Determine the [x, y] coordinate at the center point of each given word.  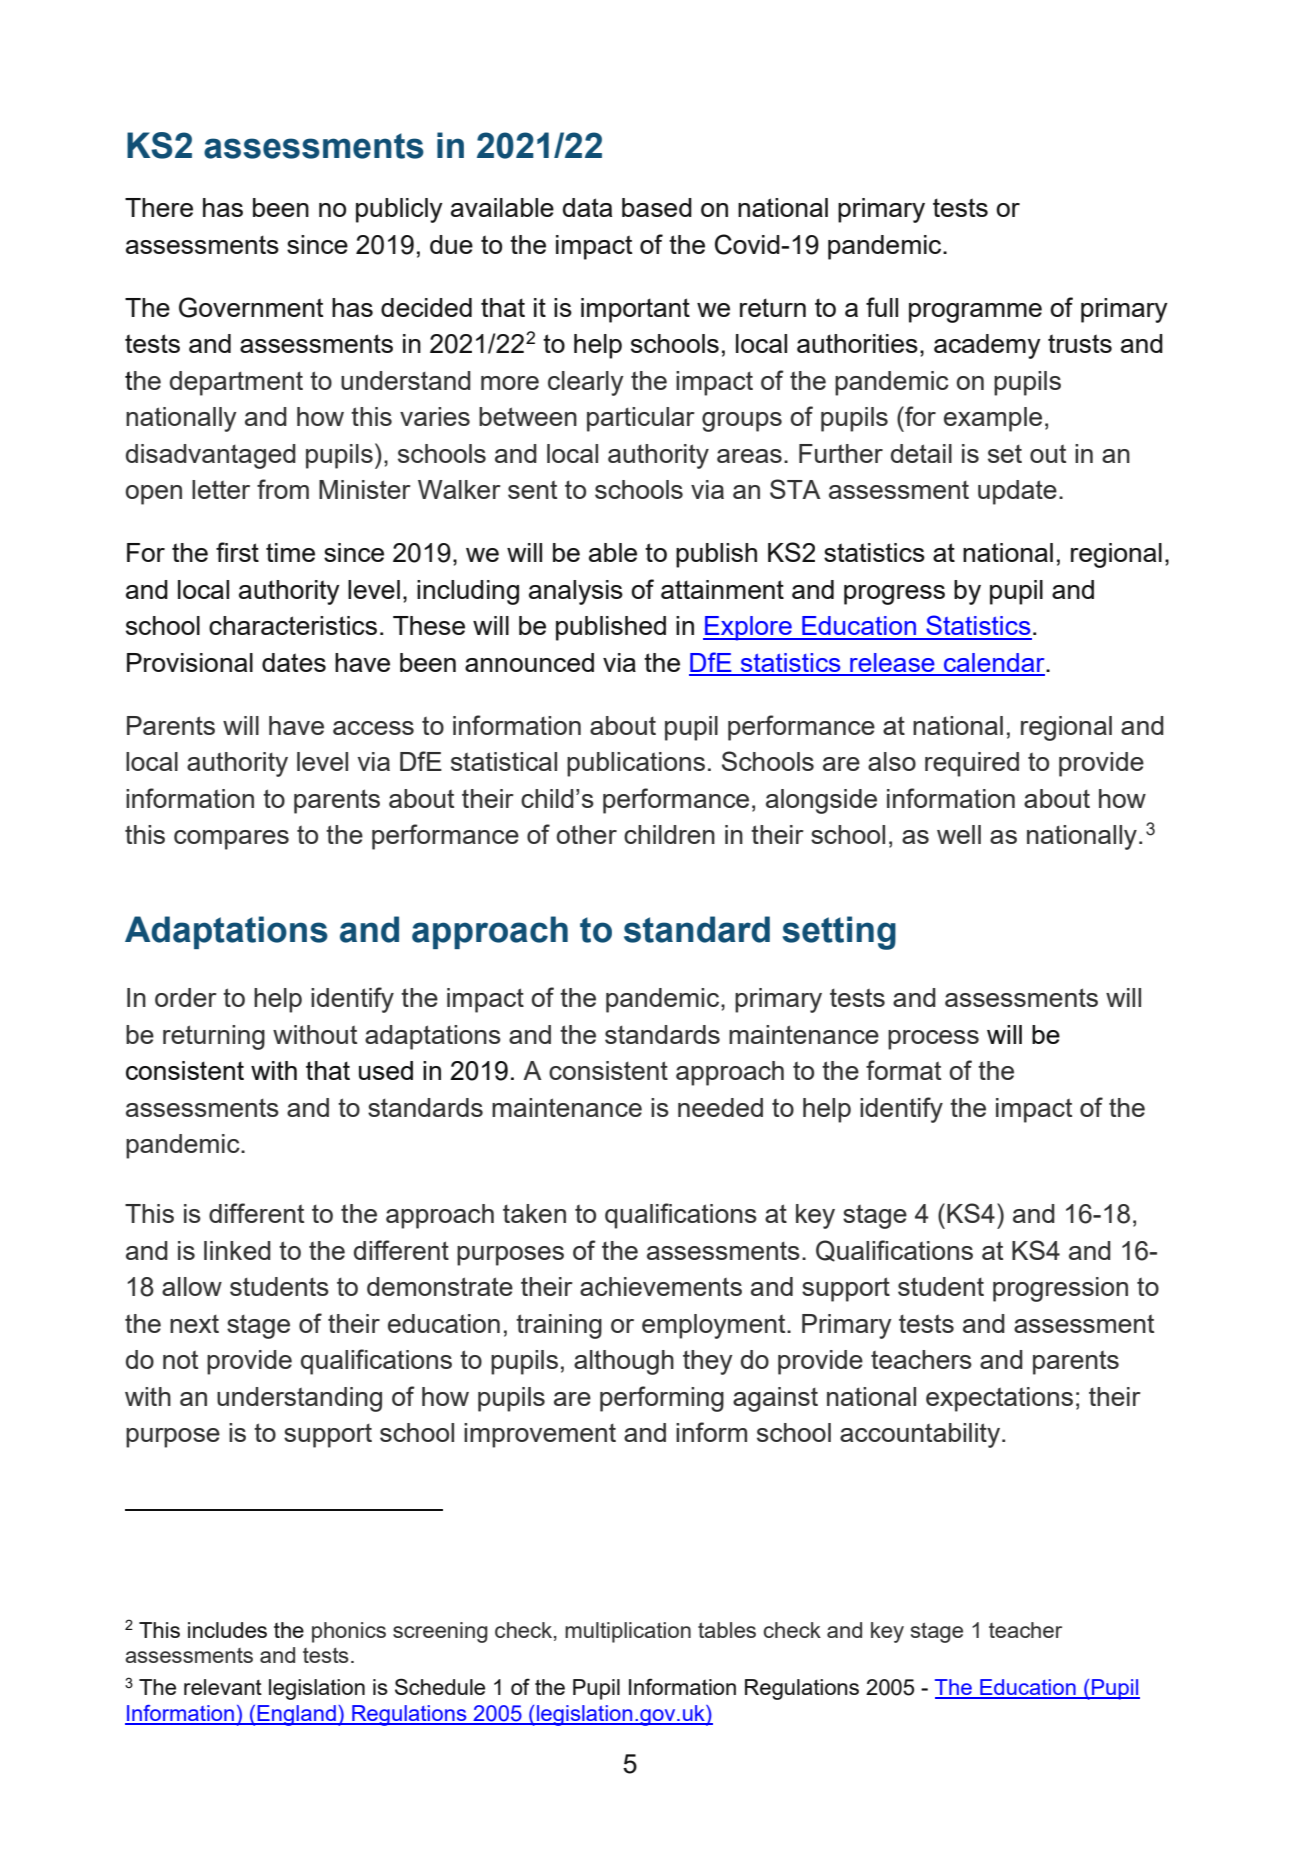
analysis [576, 592]
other [587, 834]
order [186, 997]
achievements [661, 1286]
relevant [223, 1687]
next [194, 1323]
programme [975, 313]
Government [251, 307]
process [933, 1040]
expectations [999, 1399]
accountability [921, 1435]
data [587, 207]
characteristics [293, 625]
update [1017, 492]
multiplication [628, 1632]
